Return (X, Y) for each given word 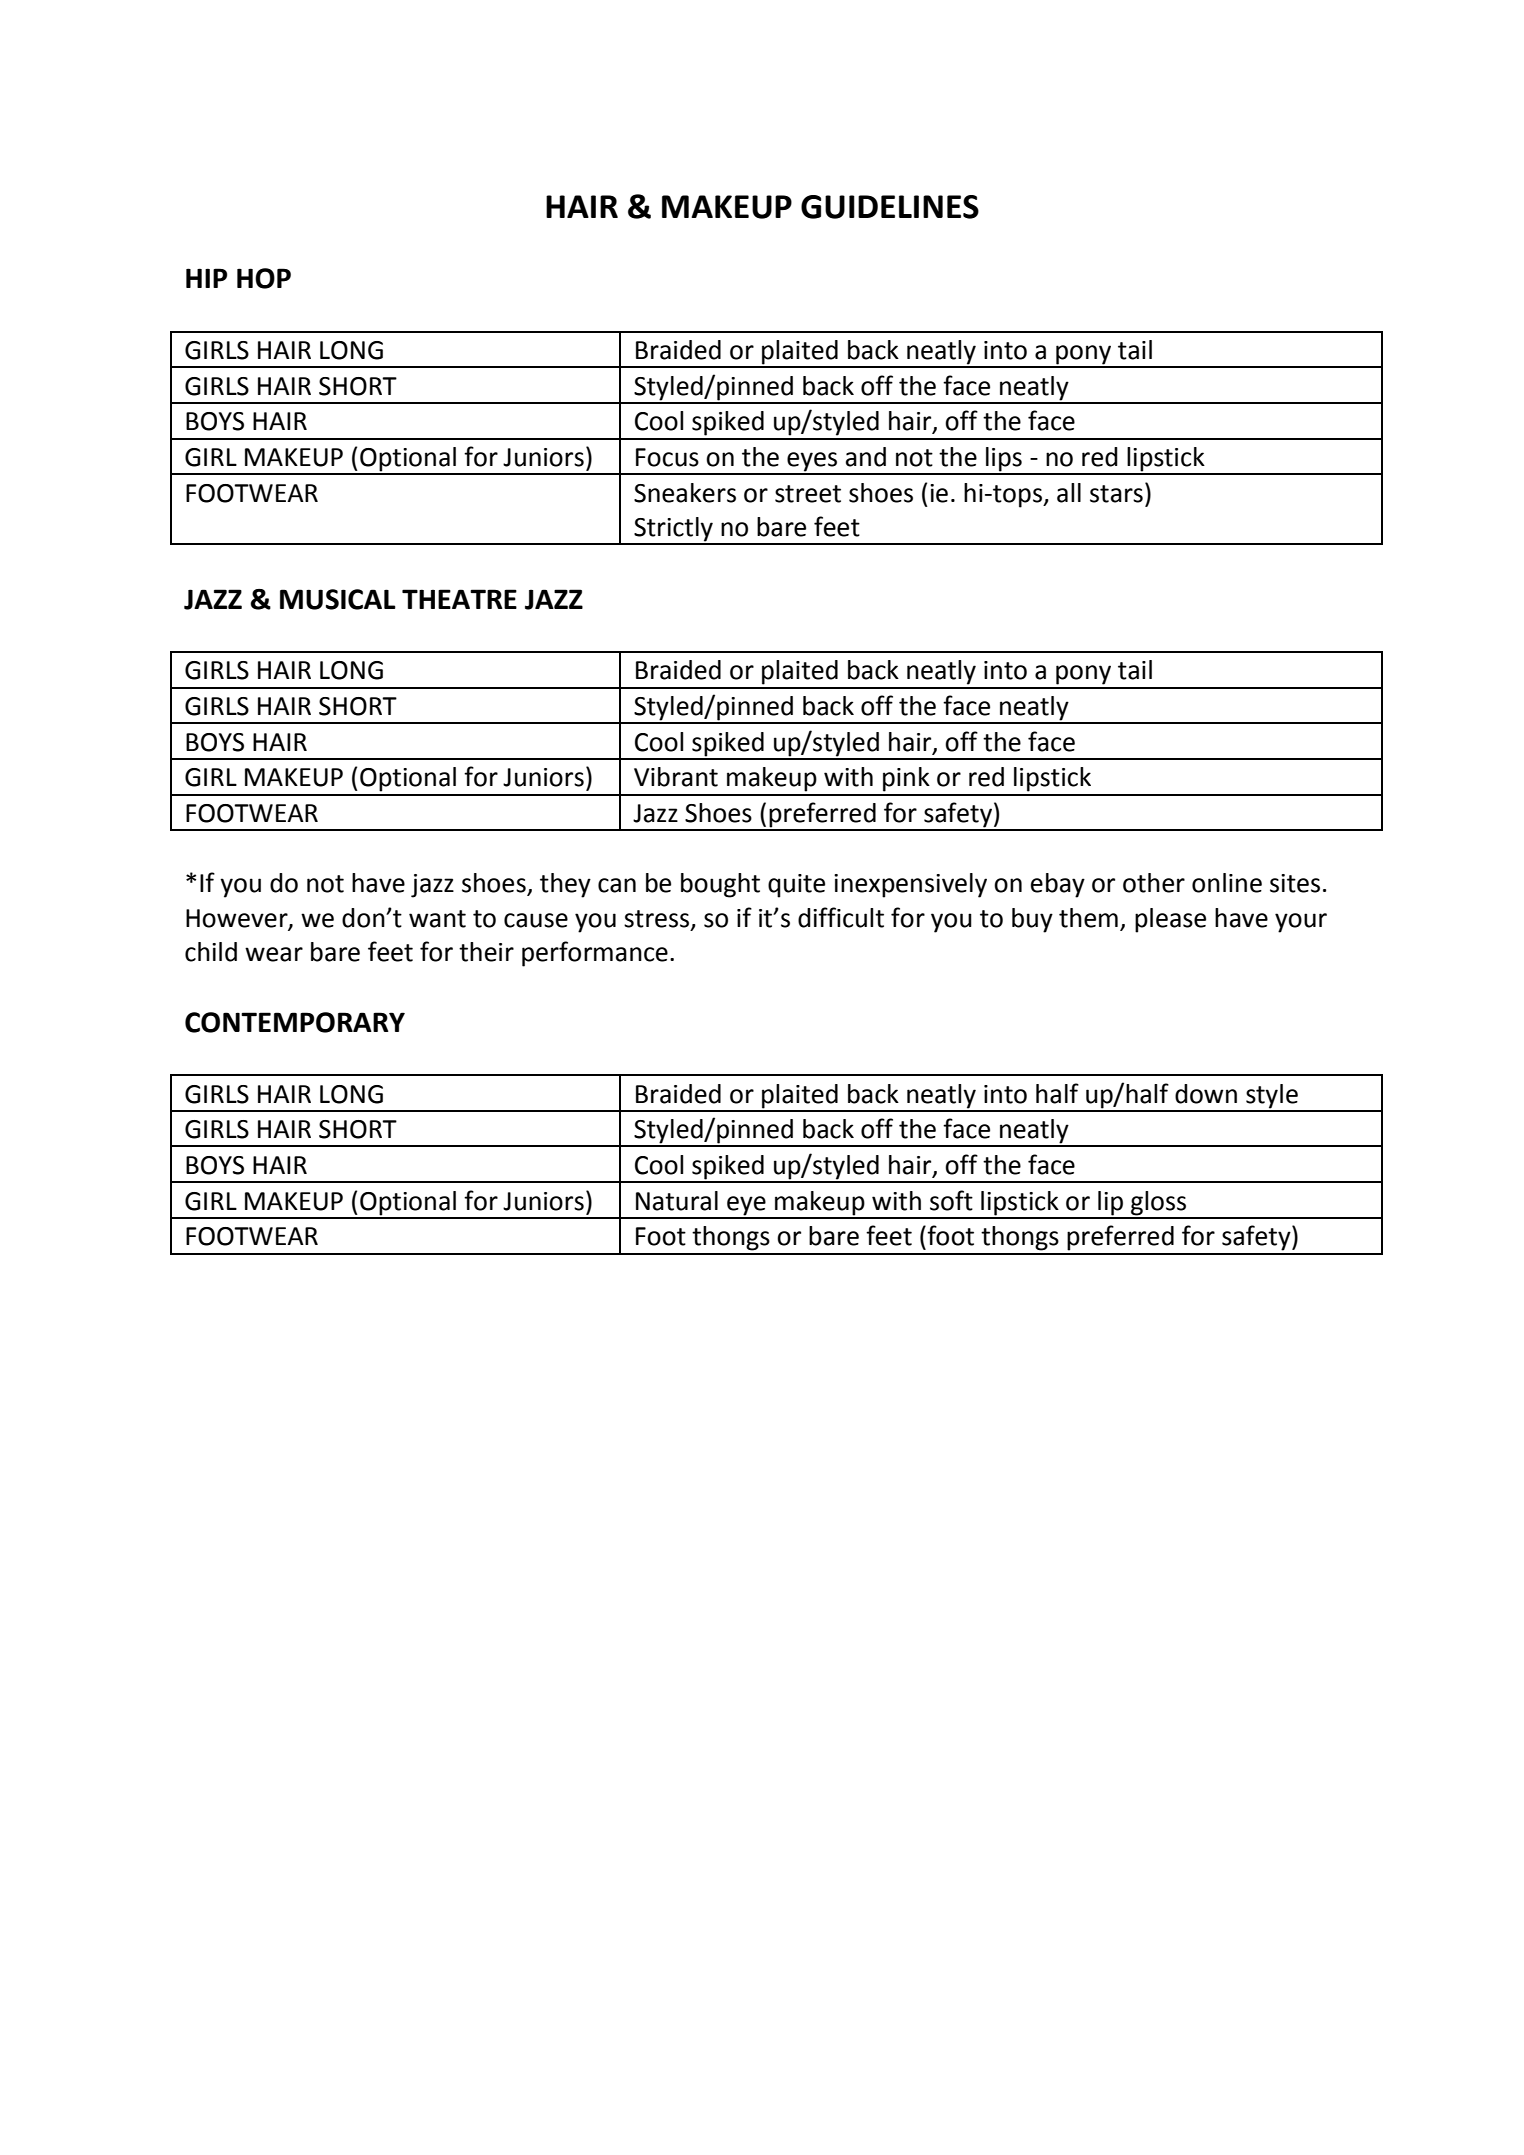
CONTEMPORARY (295, 1022)
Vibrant (676, 777)
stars (1116, 494)
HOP (264, 278)
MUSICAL (338, 599)
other (1154, 883)
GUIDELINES (890, 207)
